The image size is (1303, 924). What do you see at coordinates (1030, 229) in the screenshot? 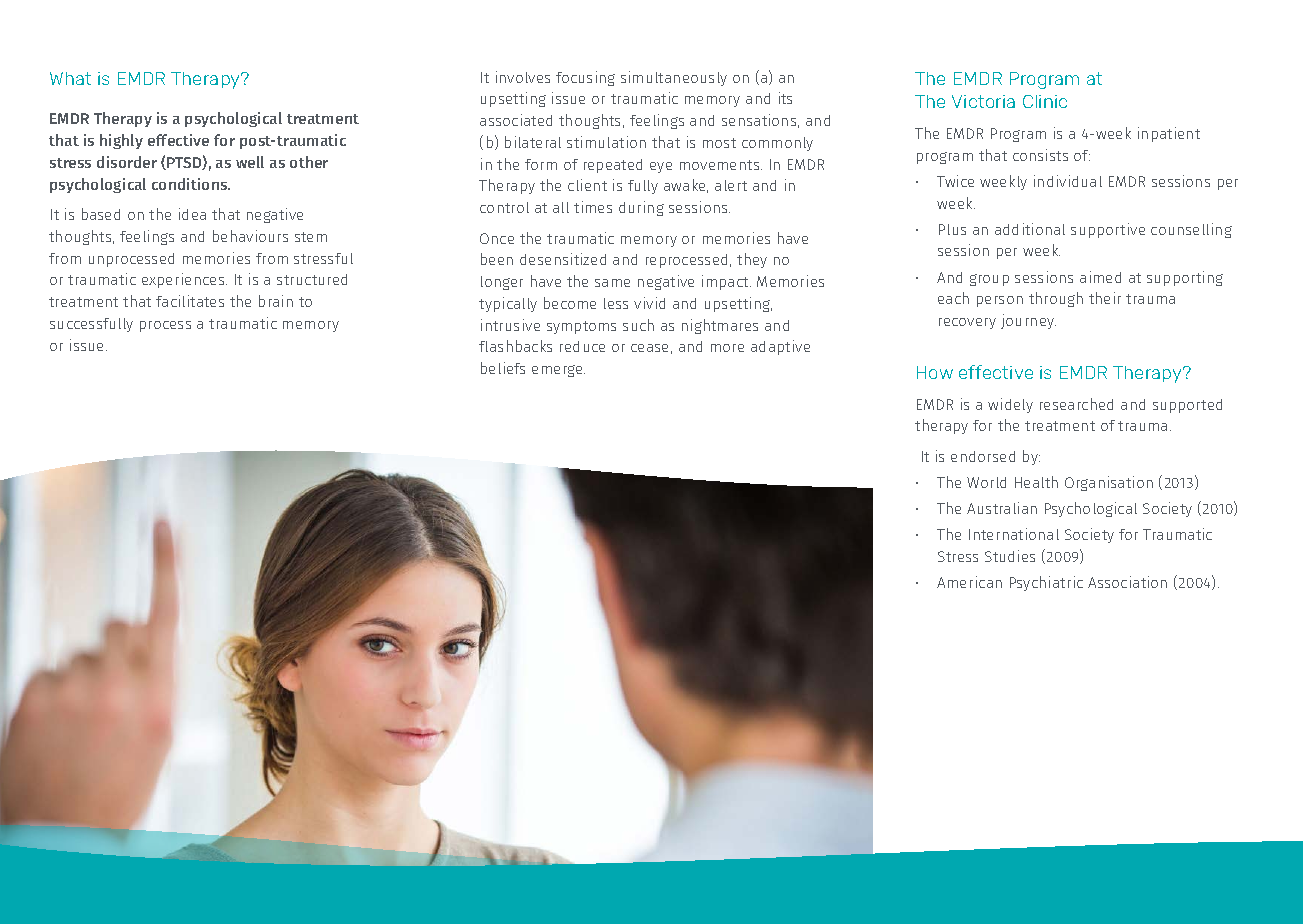
I see `additional` at bounding box center [1030, 229].
